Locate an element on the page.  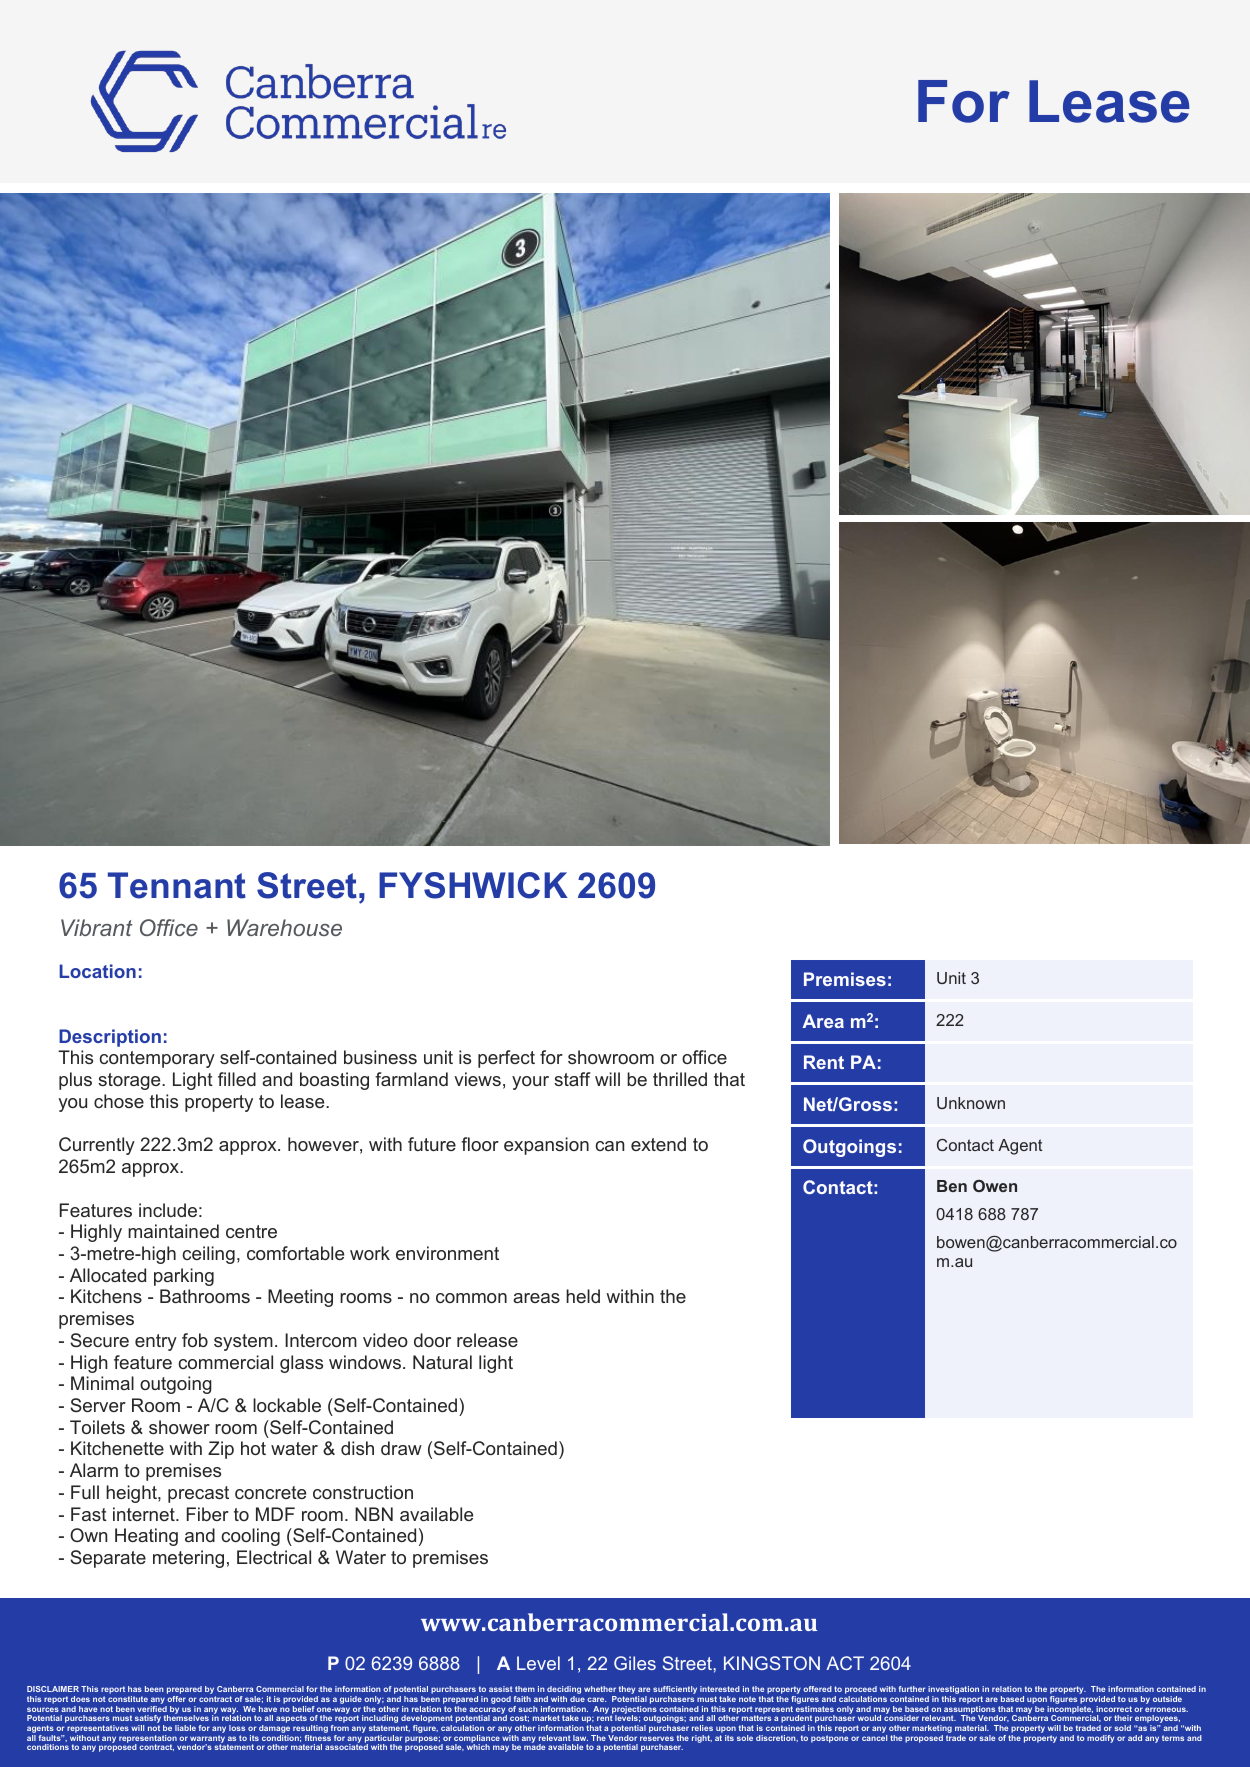
verified is located at coordinates (152, 1709).
